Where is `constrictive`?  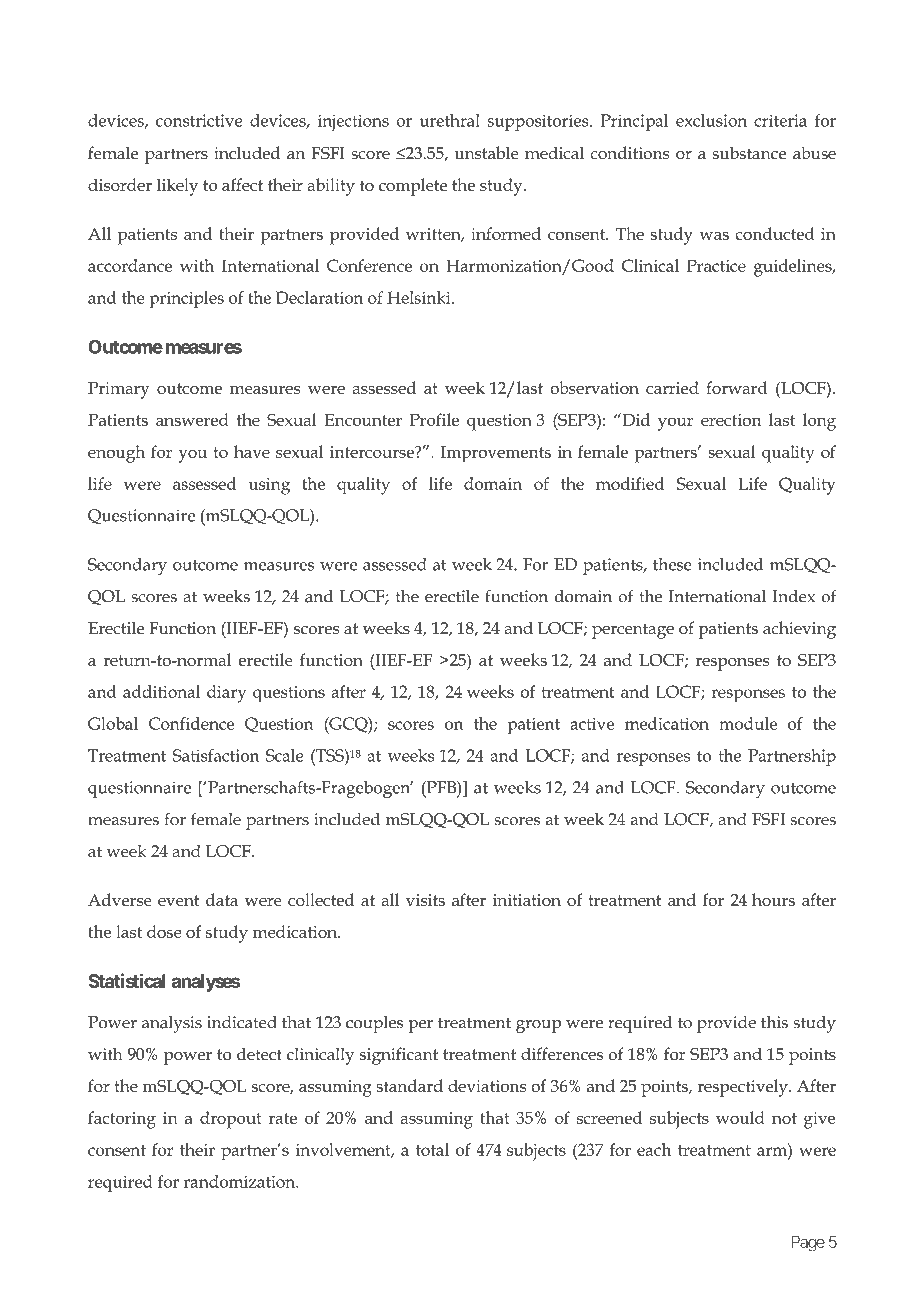 constrictive is located at coordinates (199, 120).
